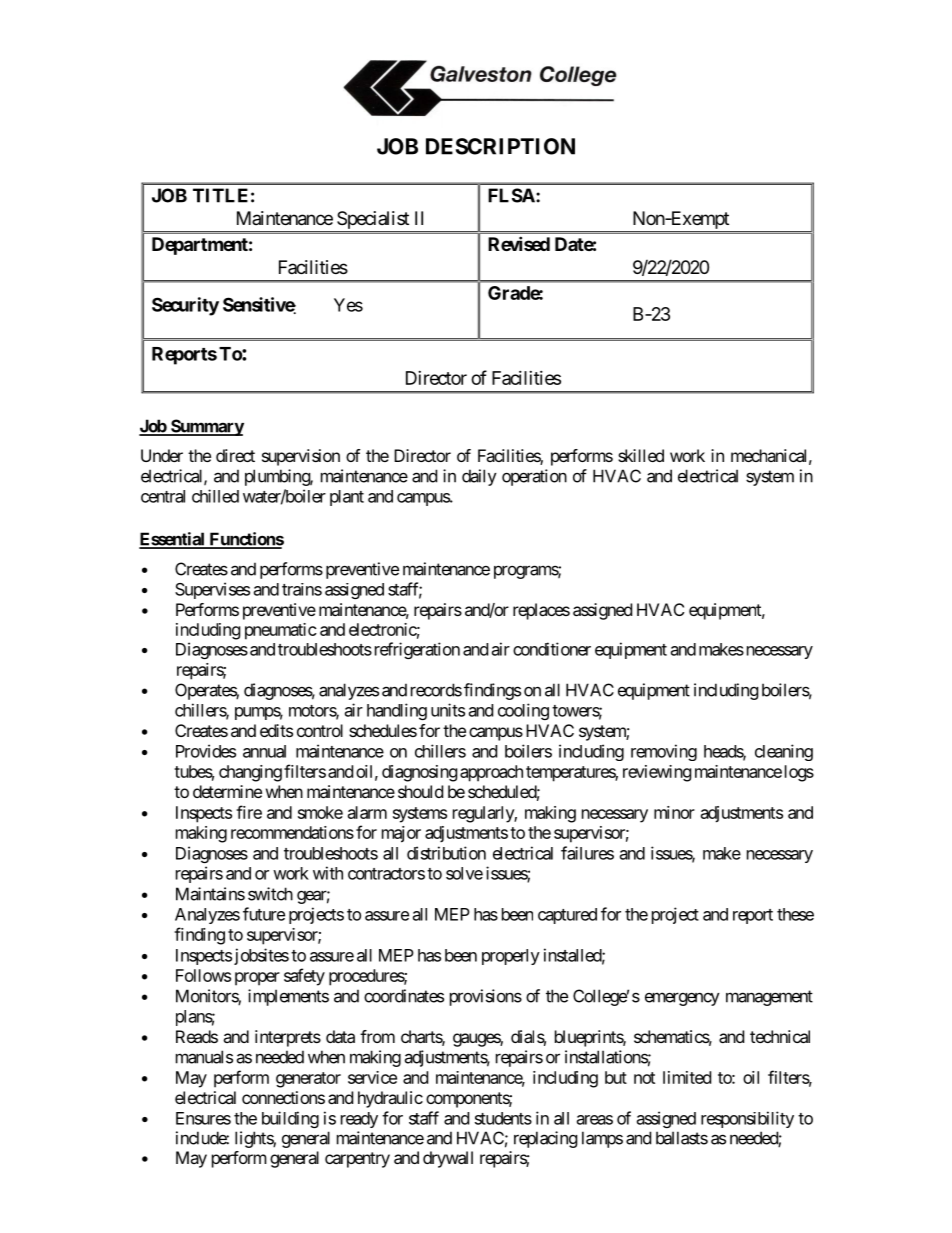 This screenshot has width=952, height=1233. I want to click on daily, so click(479, 477).
